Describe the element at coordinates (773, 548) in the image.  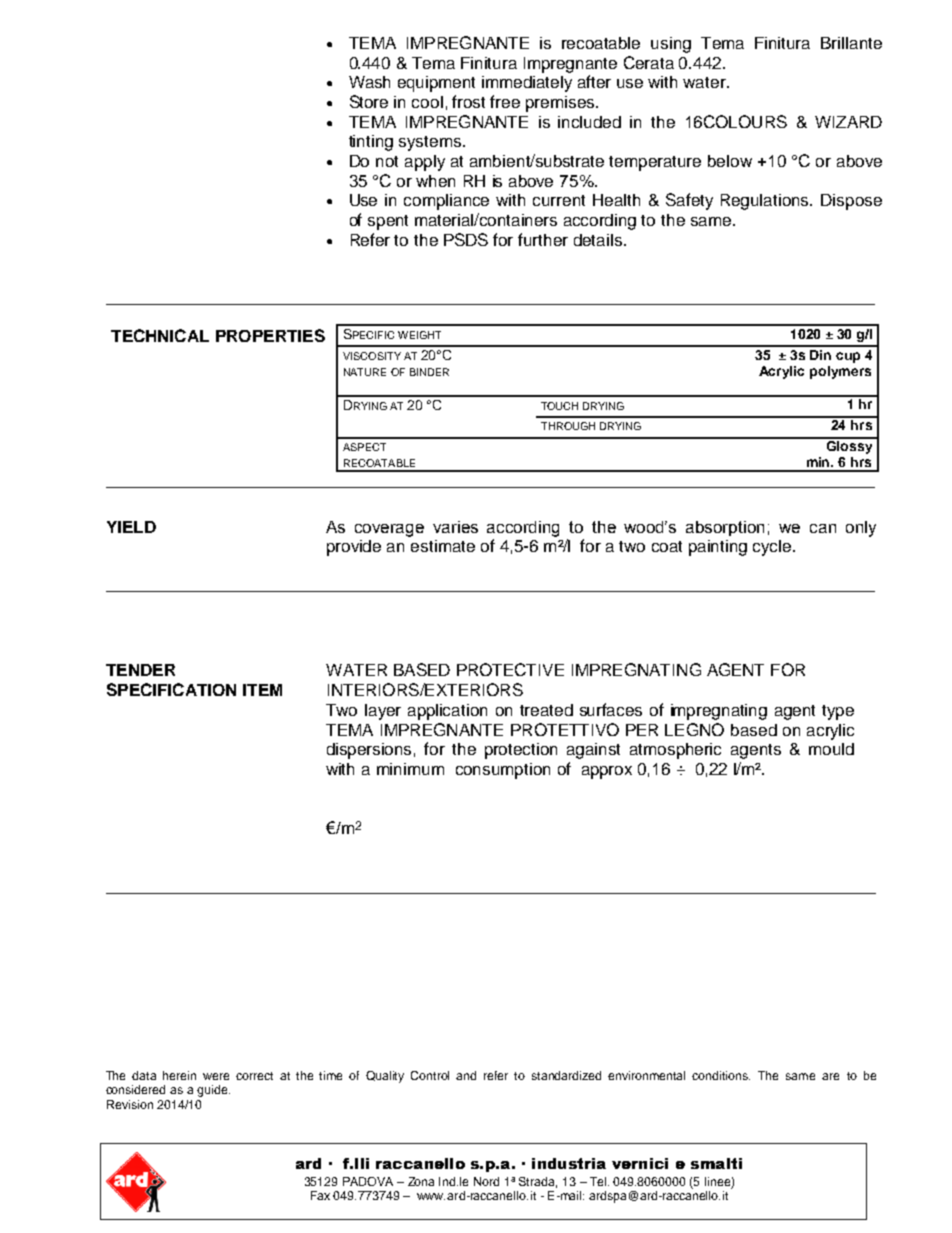
I see `cycle` at that location.
